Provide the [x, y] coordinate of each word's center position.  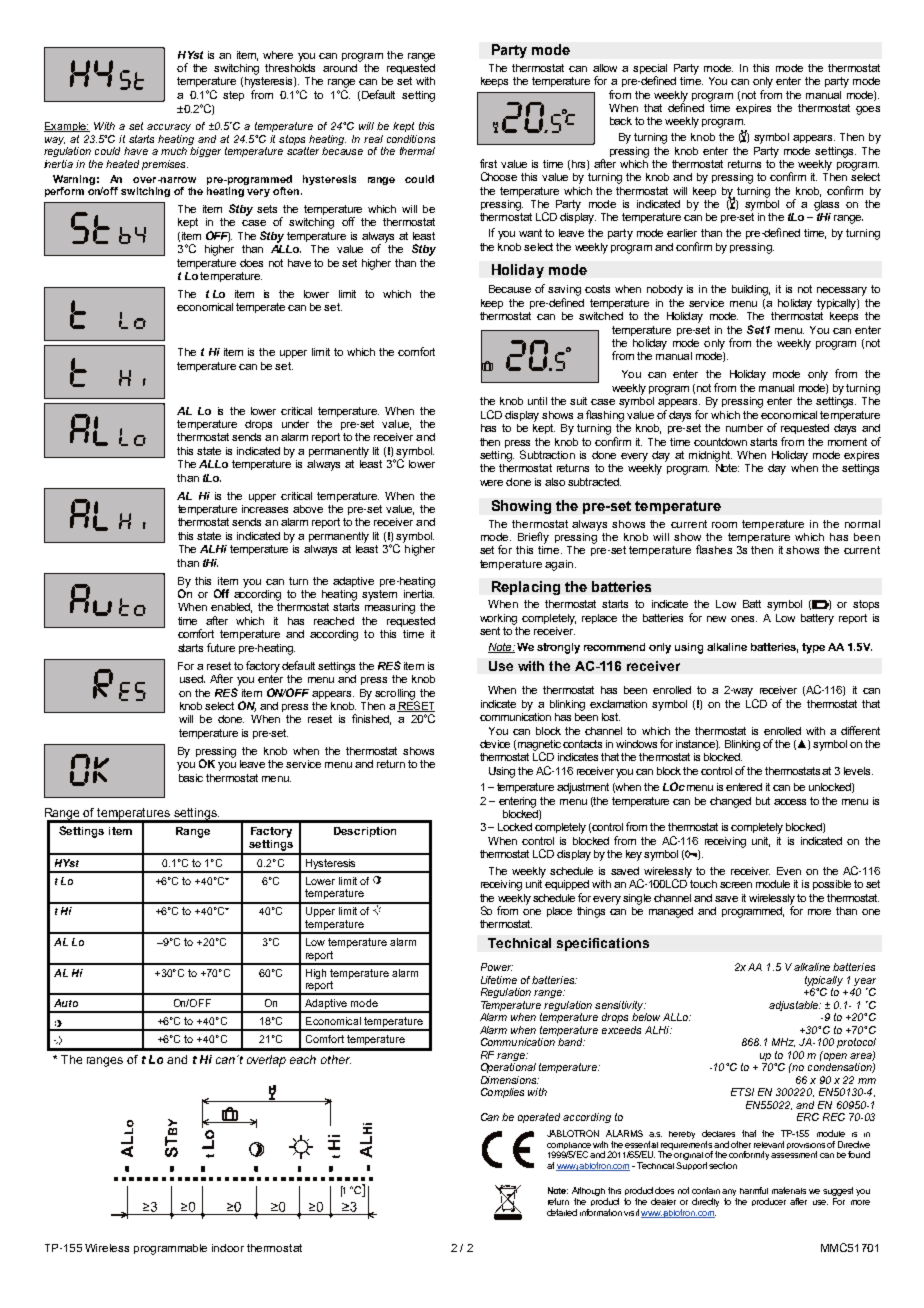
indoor [228, 1248]
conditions [411, 139]
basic [191, 778]
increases [265, 509]
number [744, 428]
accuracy [169, 128]
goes [868, 110]
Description [365, 832]
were [491, 483]
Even [789, 871]
